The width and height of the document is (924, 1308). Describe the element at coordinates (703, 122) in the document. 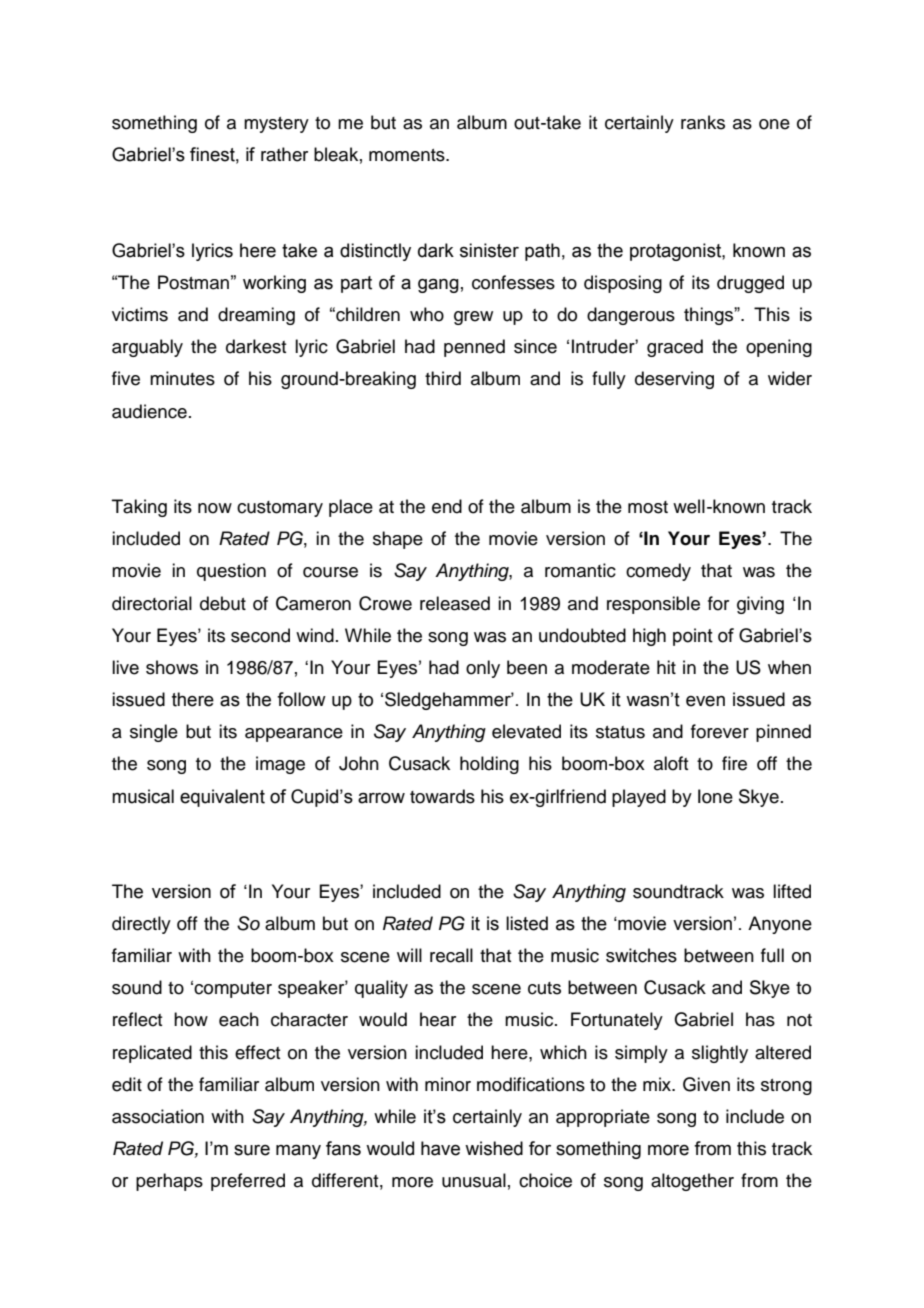

I see `ranks` at that location.
